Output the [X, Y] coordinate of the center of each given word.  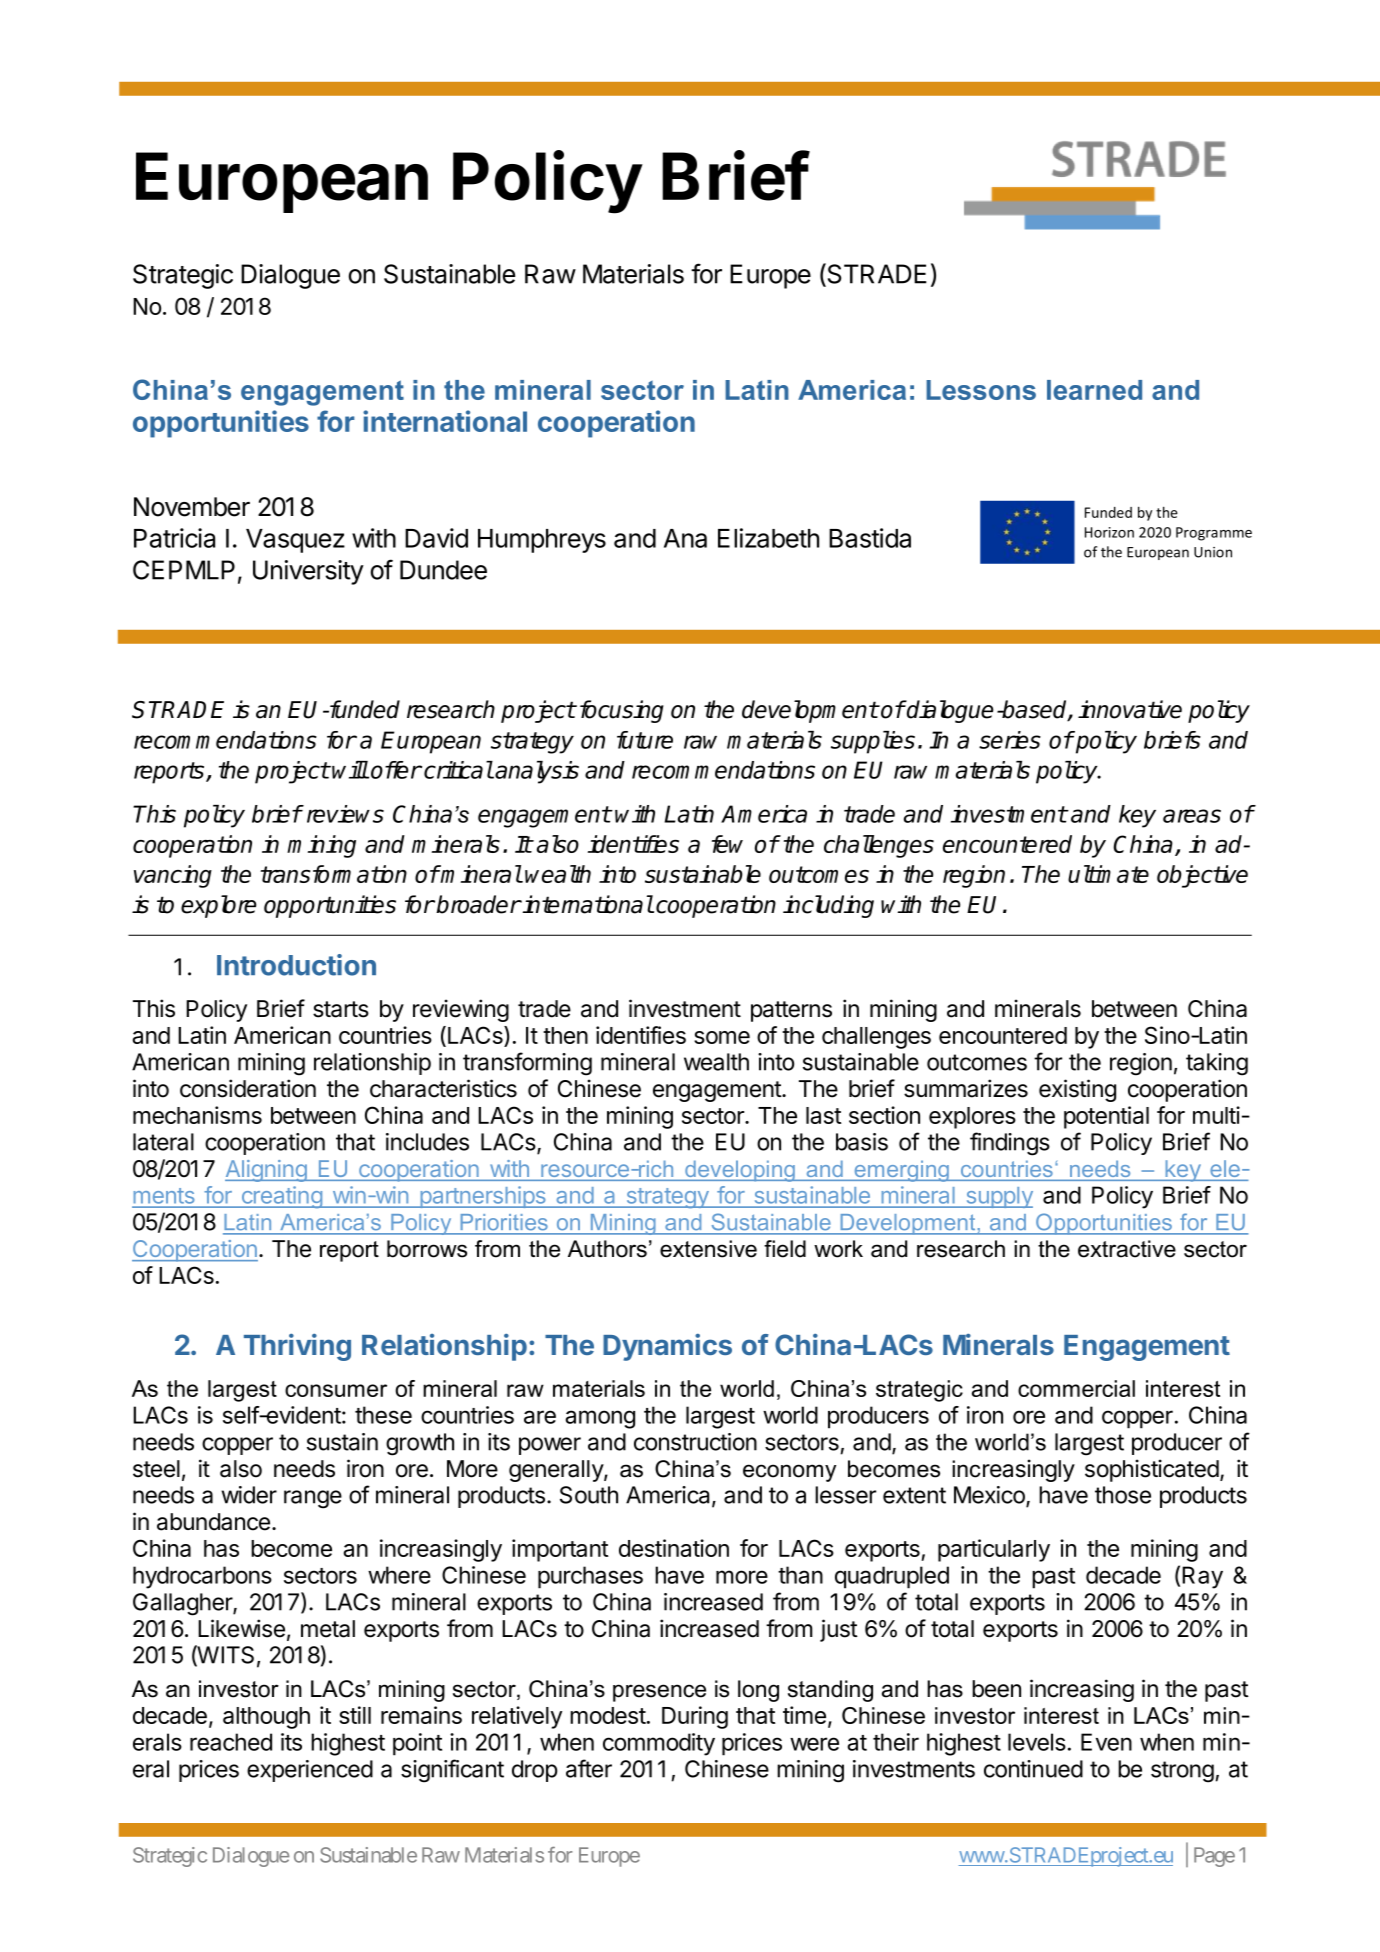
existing [1077, 1090]
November [192, 507]
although [266, 1718]
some [722, 1037]
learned [1094, 390]
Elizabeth [768, 538]
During [695, 1717]
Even [1106, 1742]
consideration [248, 1088]
